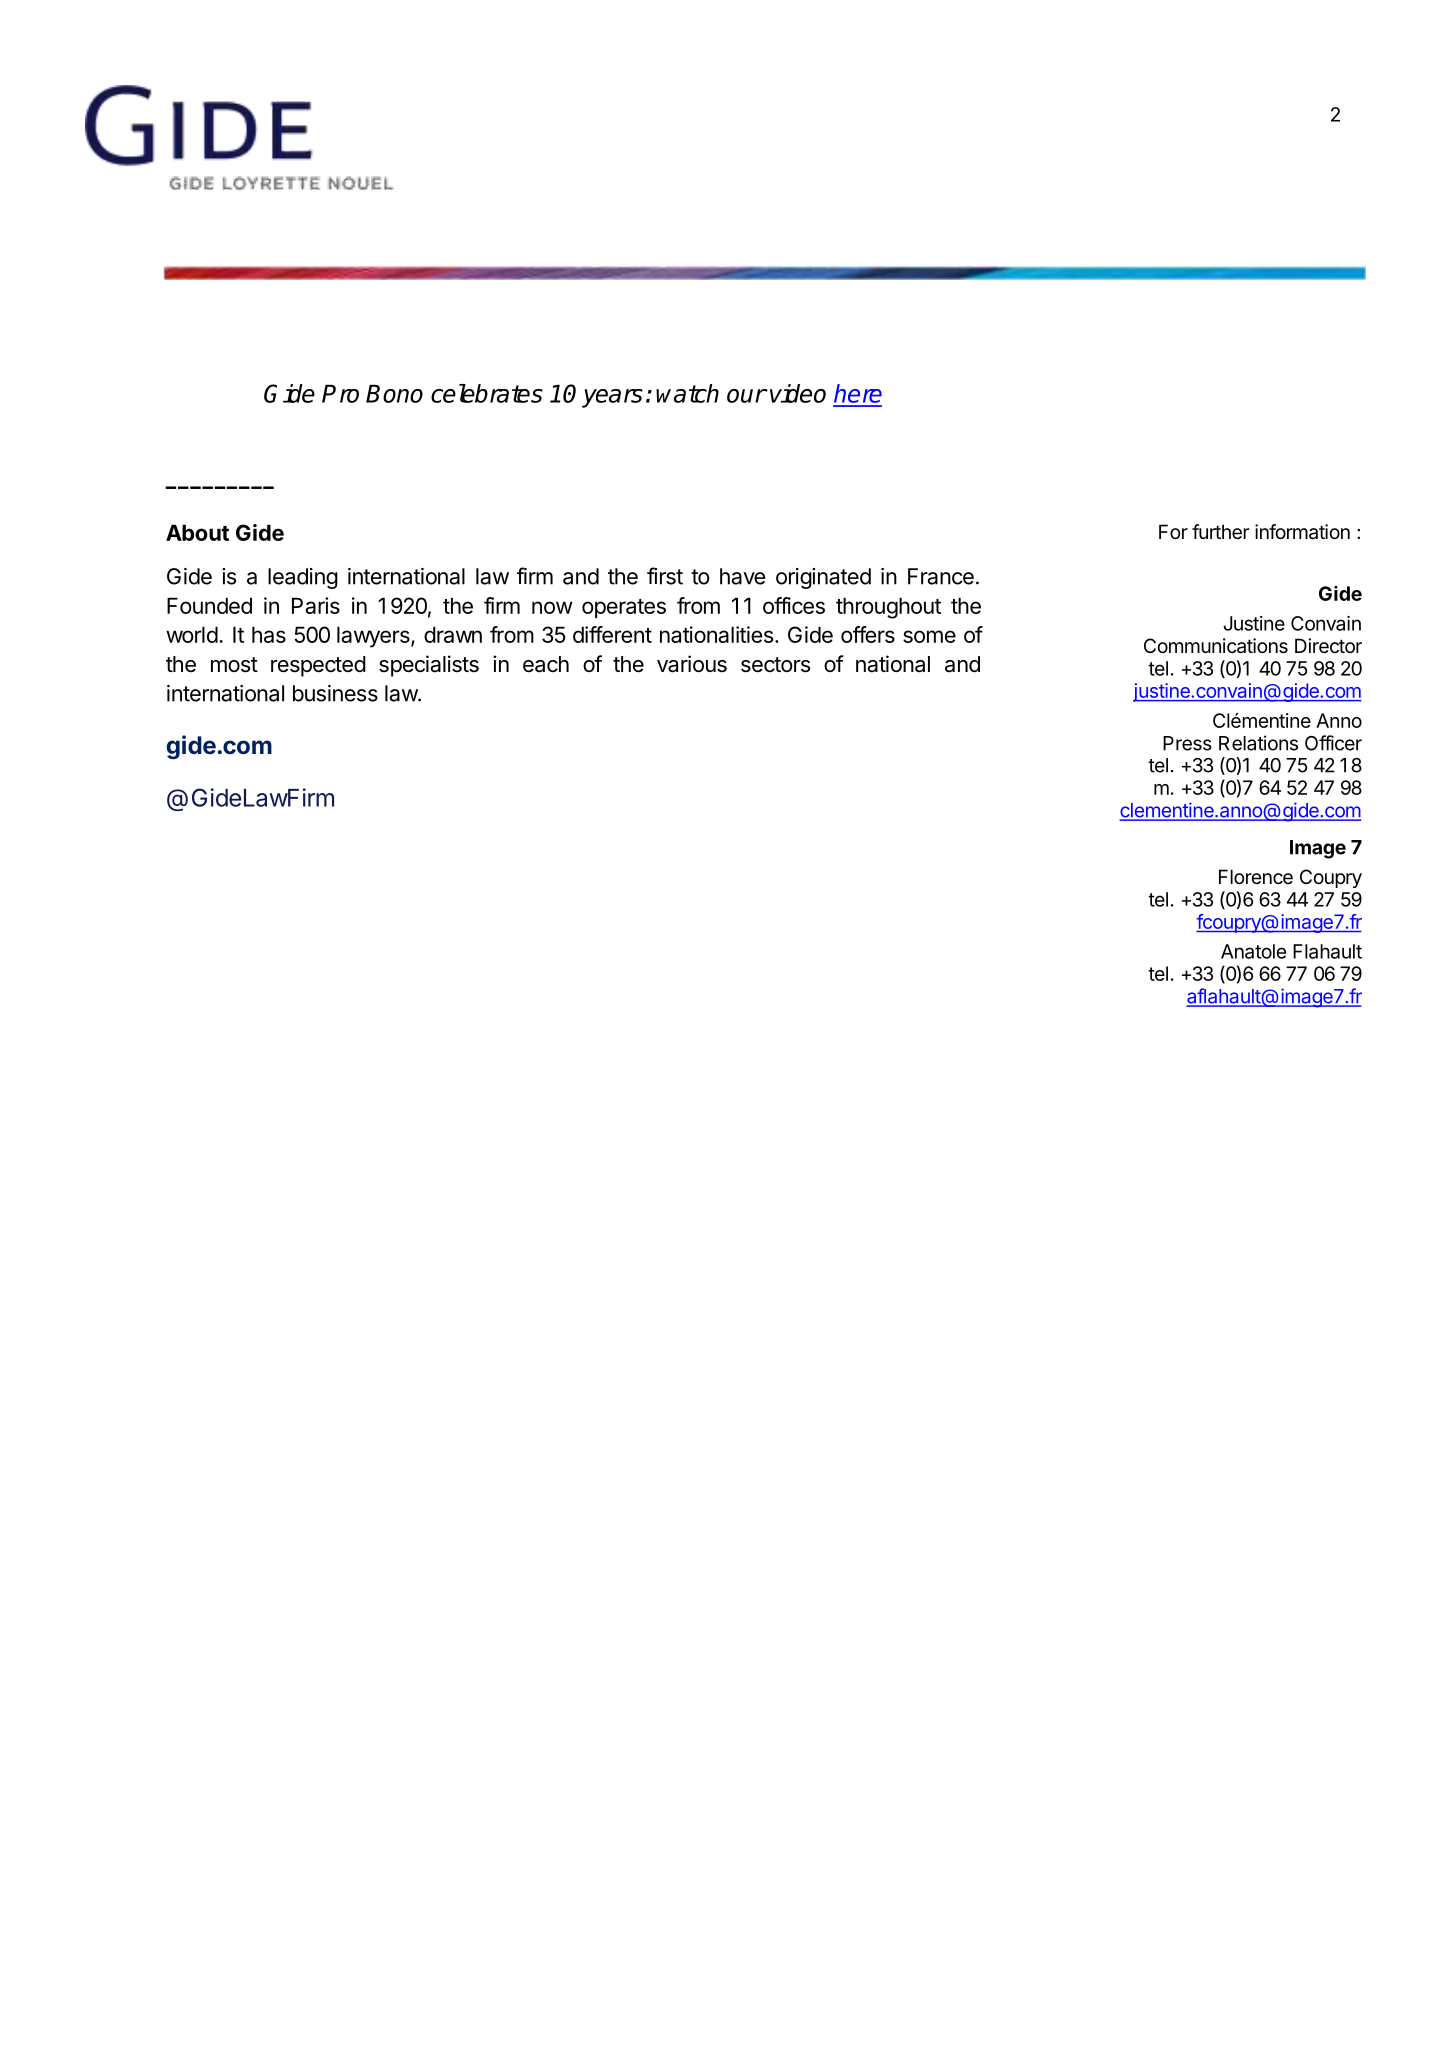  Describe the element at coordinates (746, 396) in the document. I see `our` at that location.
